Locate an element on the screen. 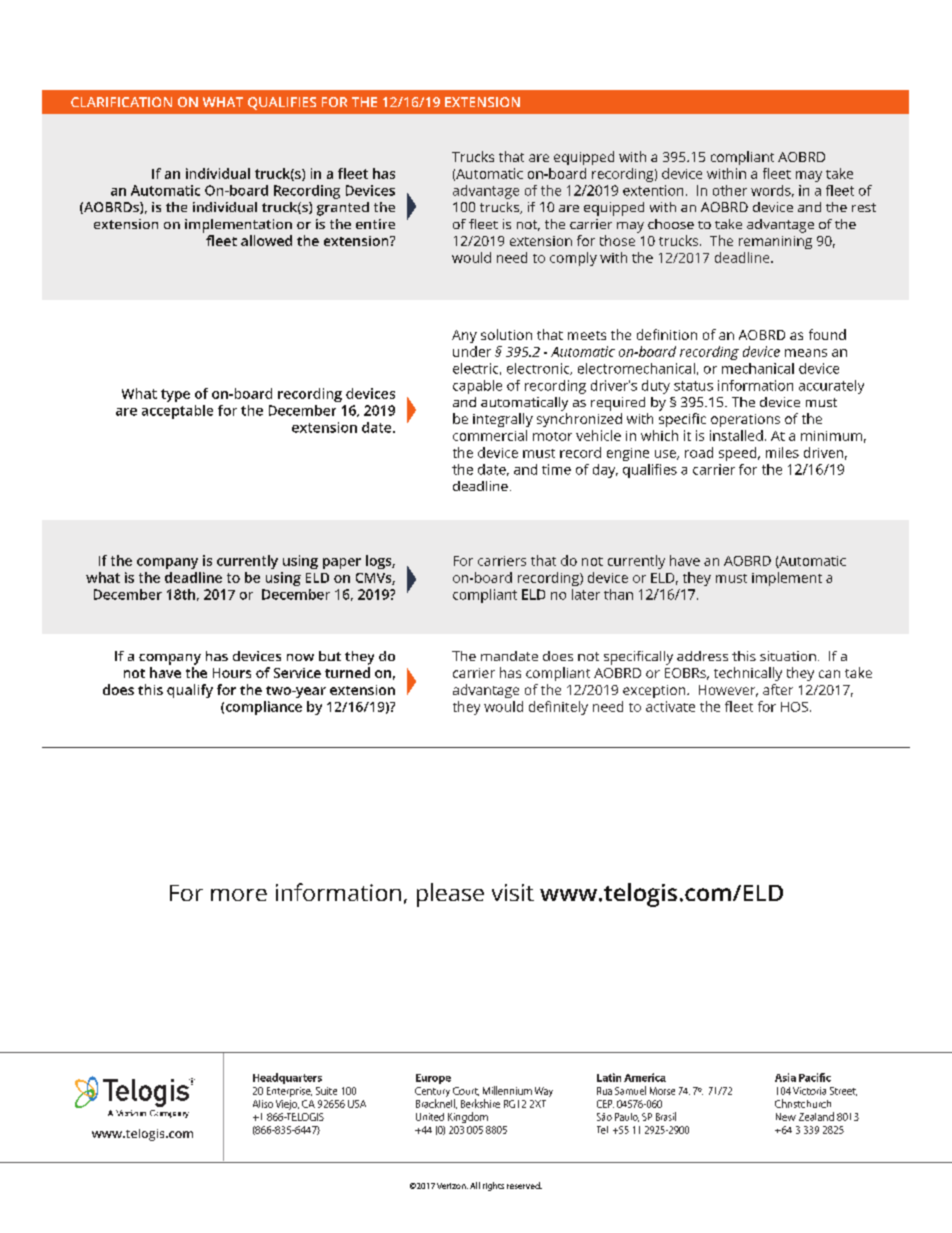 The height and width of the screenshot is (1233, 952). more is located at coordinates (239, 895).
